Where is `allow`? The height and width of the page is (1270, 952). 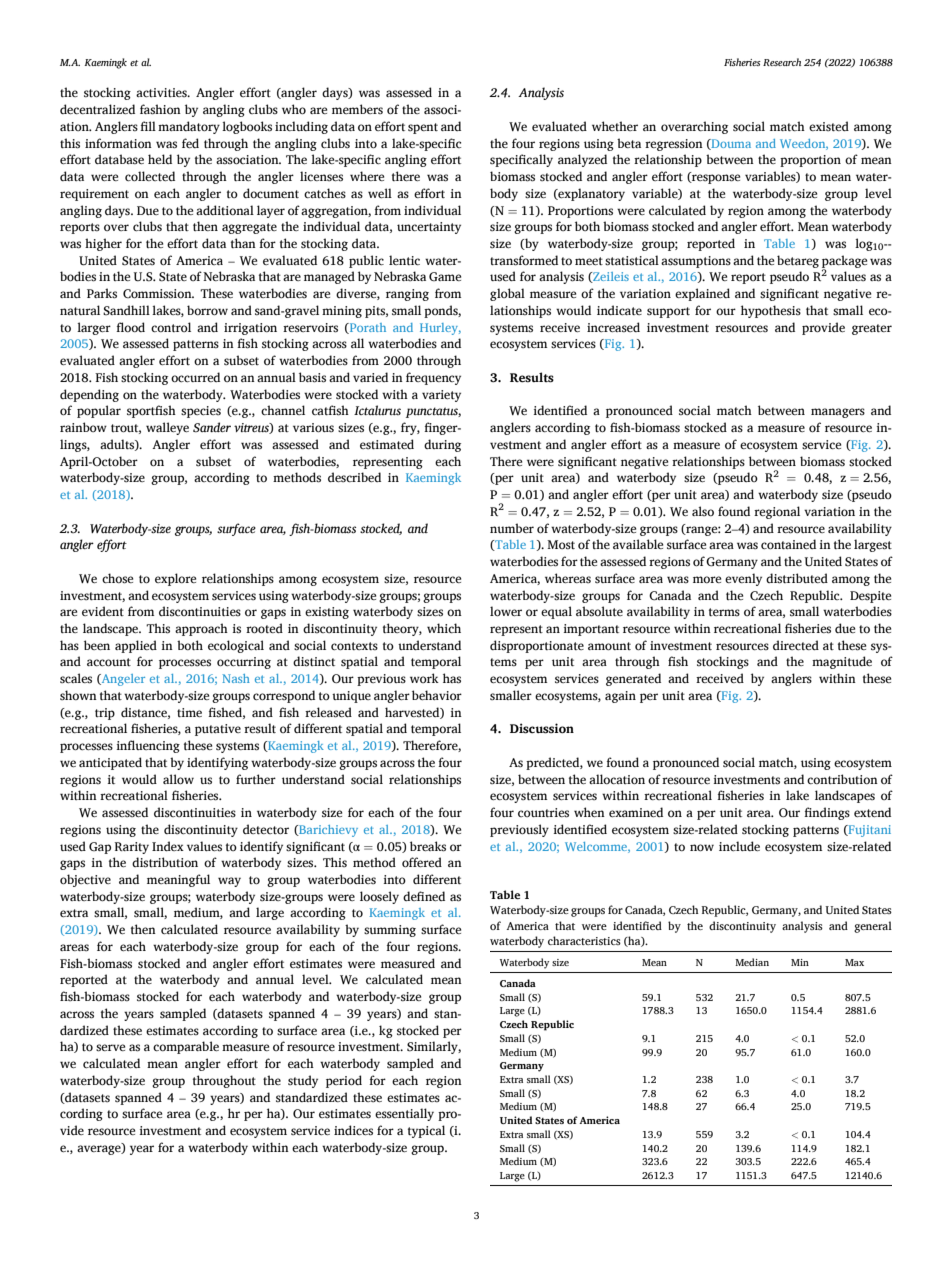
allow is located at coordinates (178, 779).
